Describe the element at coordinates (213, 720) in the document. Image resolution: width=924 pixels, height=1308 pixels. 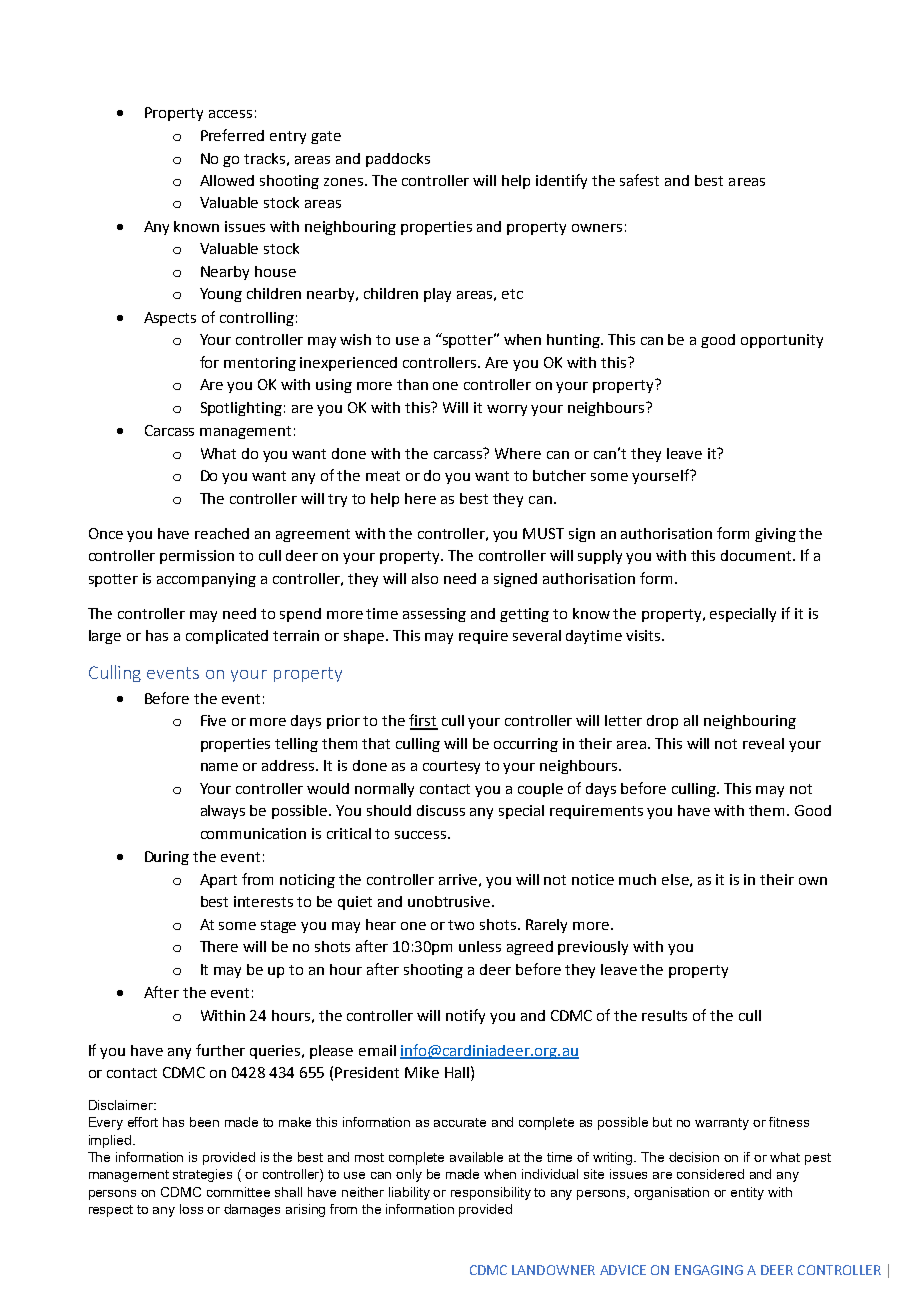
I see `Five` at that location.
